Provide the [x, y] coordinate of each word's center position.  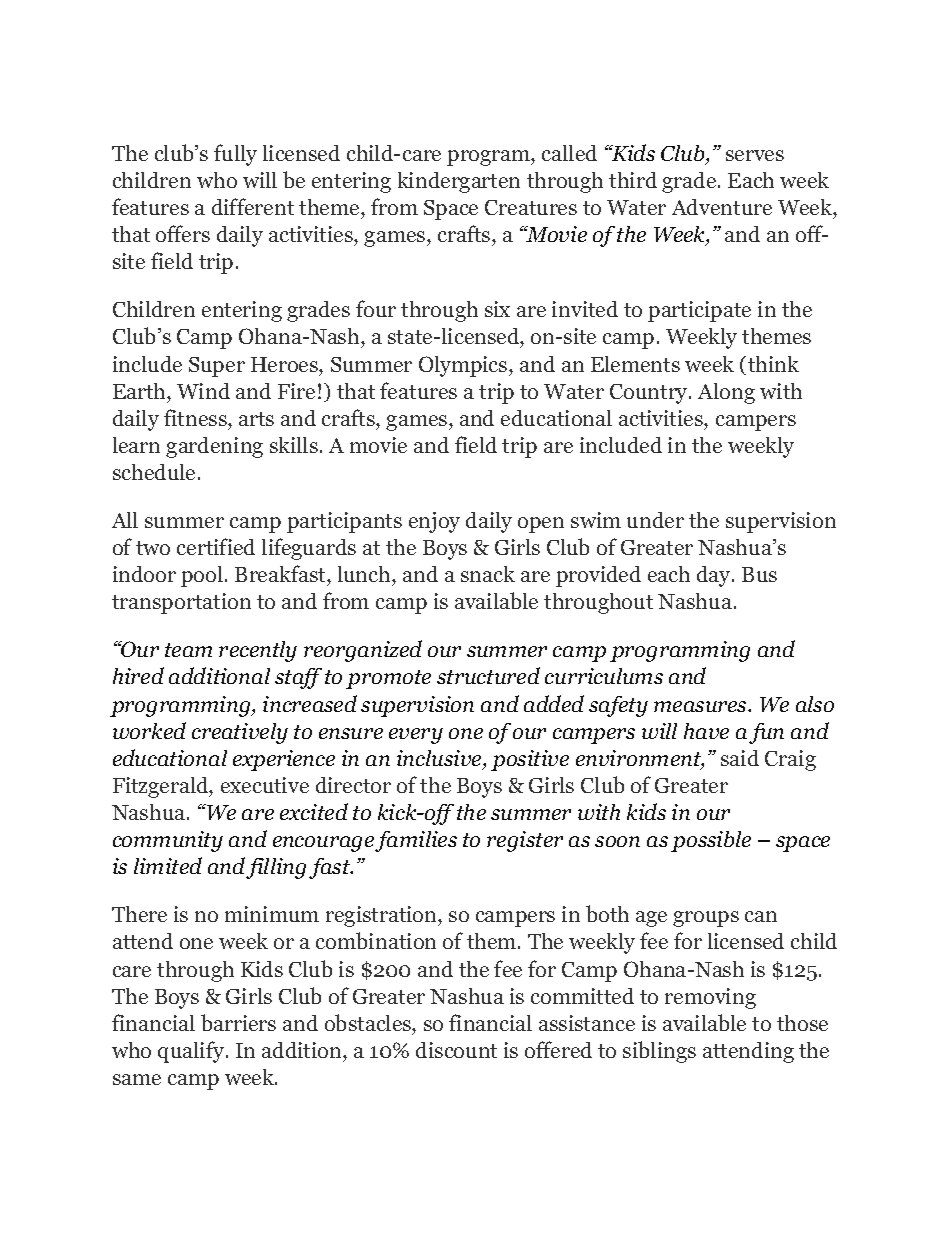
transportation [181, 603]
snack [488, 574]
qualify [192, 1052]
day [715, 576]
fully [235, 155]
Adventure [722, 207]
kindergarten [459, 182]
